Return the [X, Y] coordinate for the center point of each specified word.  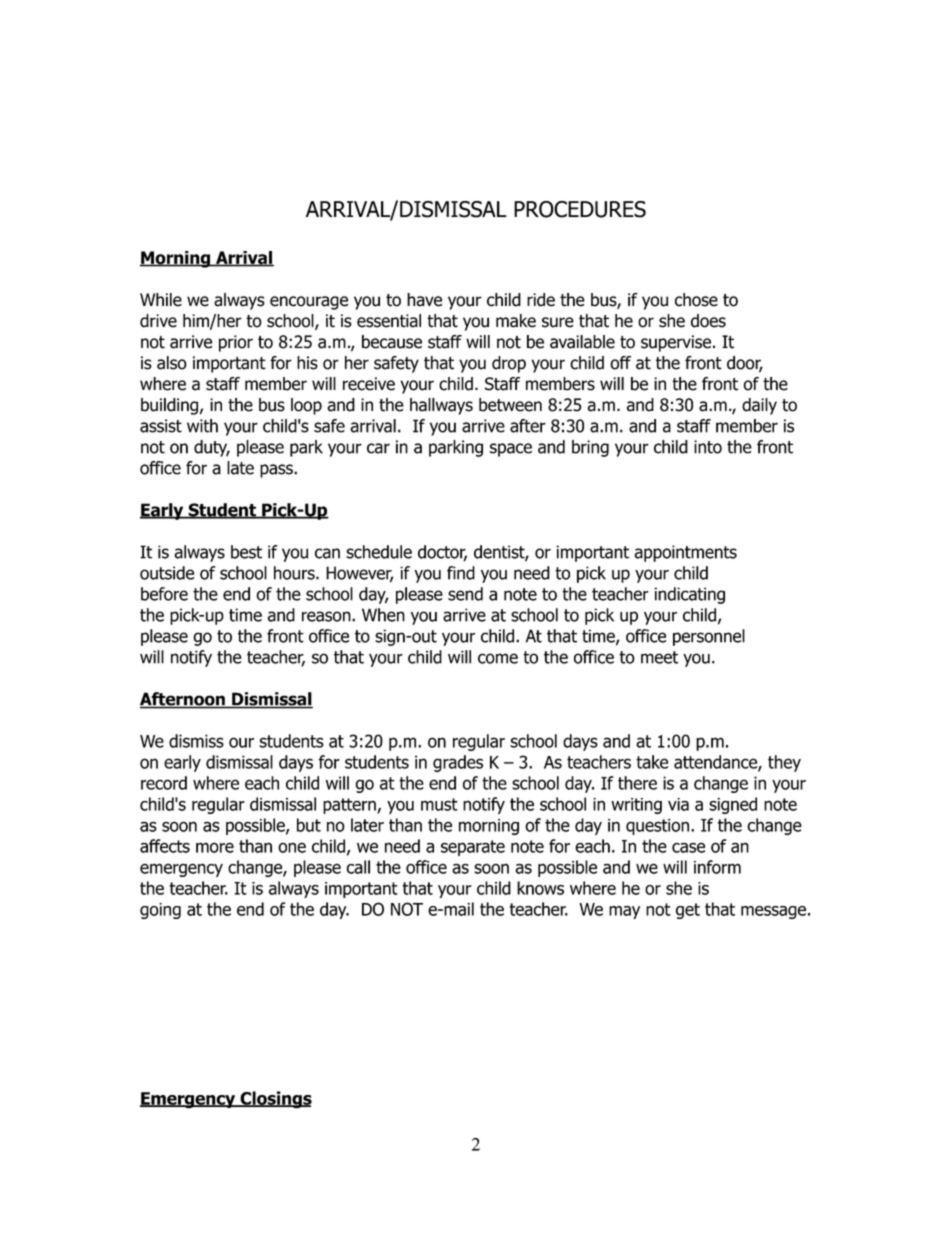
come [498, 658]
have [424, 300]
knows [540, 888]
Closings [275, 1100]
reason [327, 616]
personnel [709, 637]
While [161, 300]
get [688, 911]
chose [696, 300]
